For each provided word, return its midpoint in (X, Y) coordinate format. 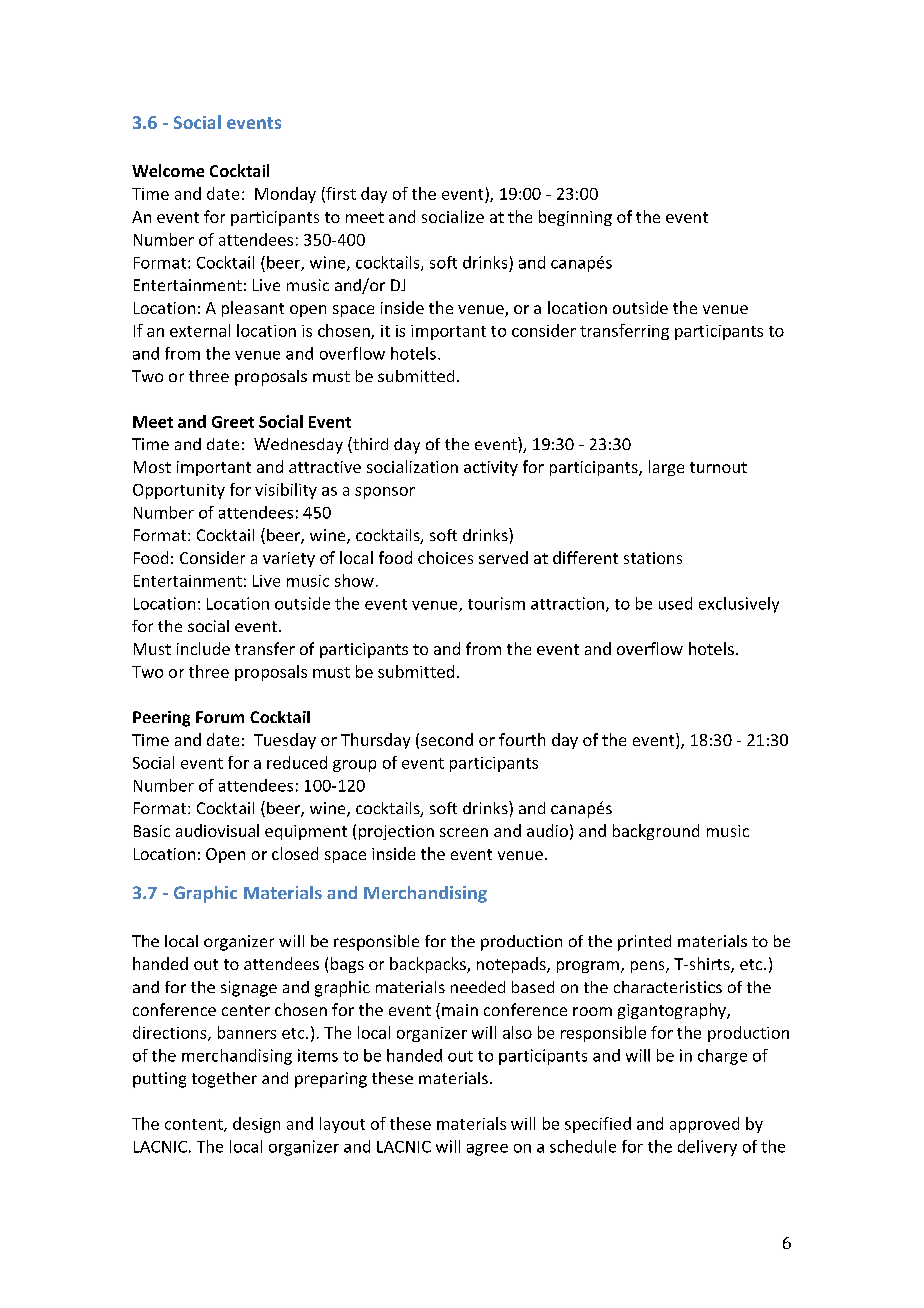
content (195, 1125)
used (675, 603)
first (340, 194)
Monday (285, 195)
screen (464, 832)
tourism (496, 603)
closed (295, 853)
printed (644, 943)
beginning (575, 218)
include (203, 648)
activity (491, 468)
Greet (233, 422)
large (666, 468)
